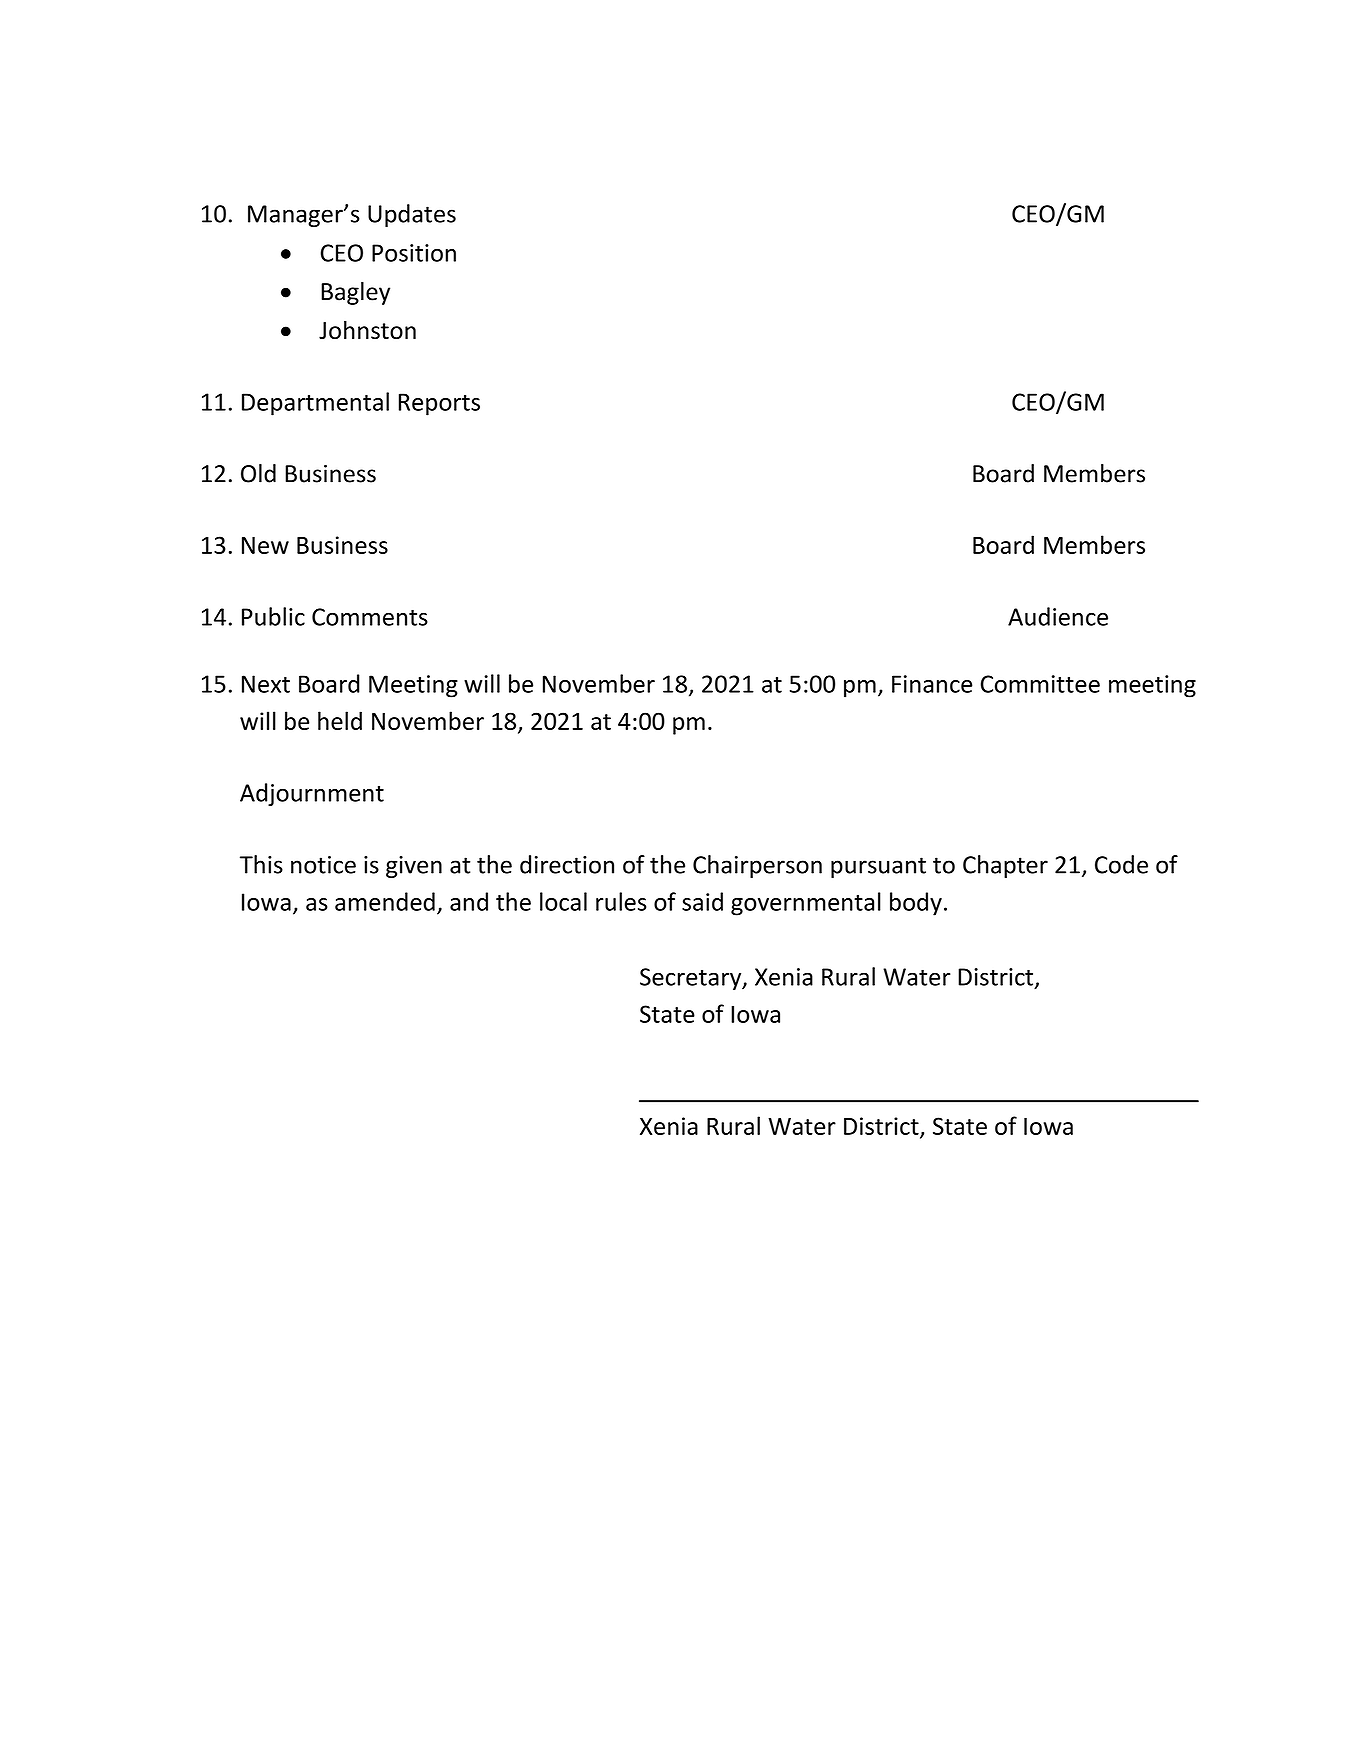 This image has height=1757, width=1358. I want to click on Finance, so click(932, 684).
